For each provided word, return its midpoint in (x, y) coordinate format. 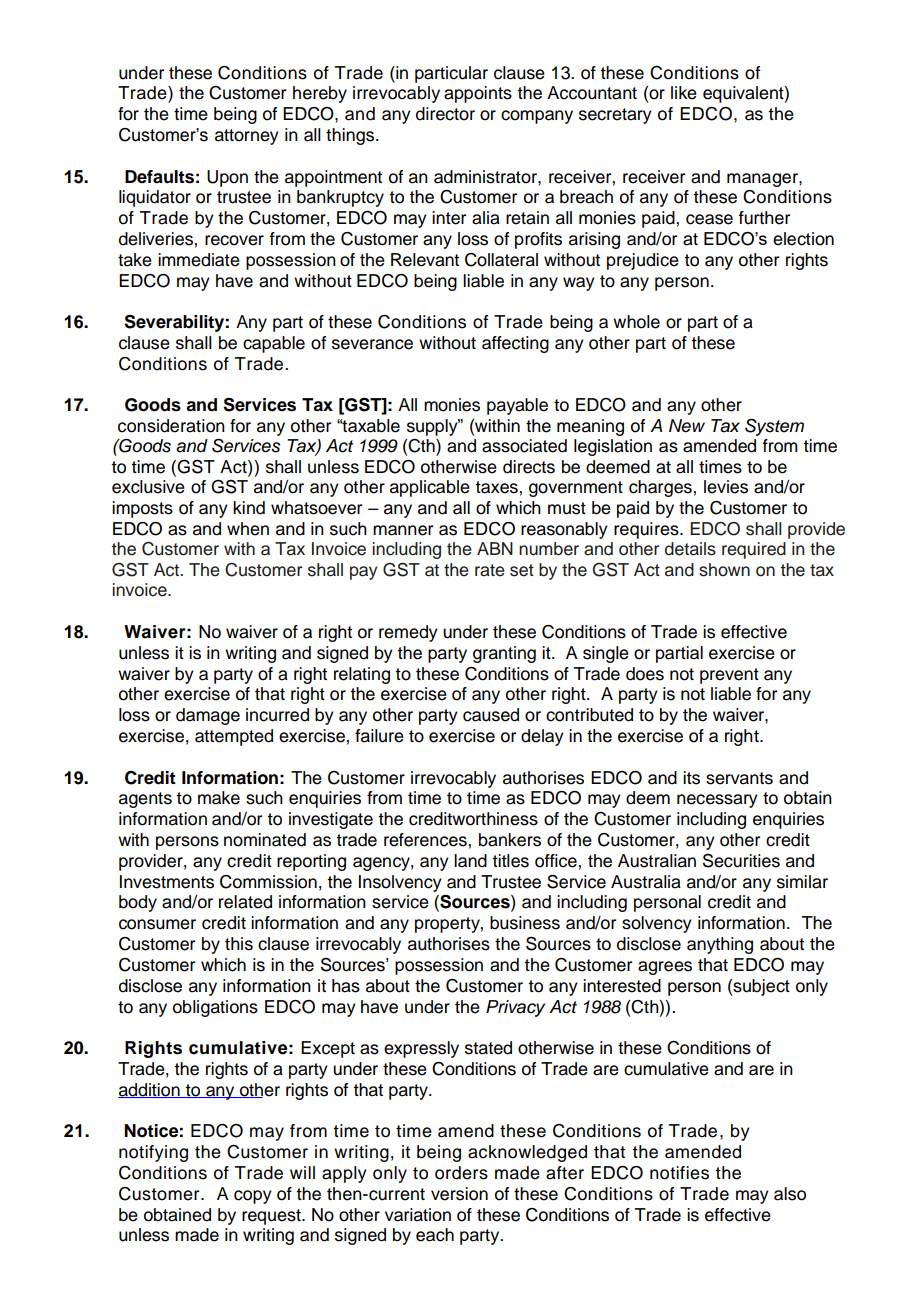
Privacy (515, 1008)
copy (253, 1197)
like (684, 93)
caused (491, 715)
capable (274, 344)
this (239, 944)
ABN (495, 548)
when (248, 529)
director (445, 114)
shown (724, 570)
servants (739, 778)
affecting (515, 344)
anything (720, 945)
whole (636, 322)
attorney (247, 137)
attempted (234, 737)
